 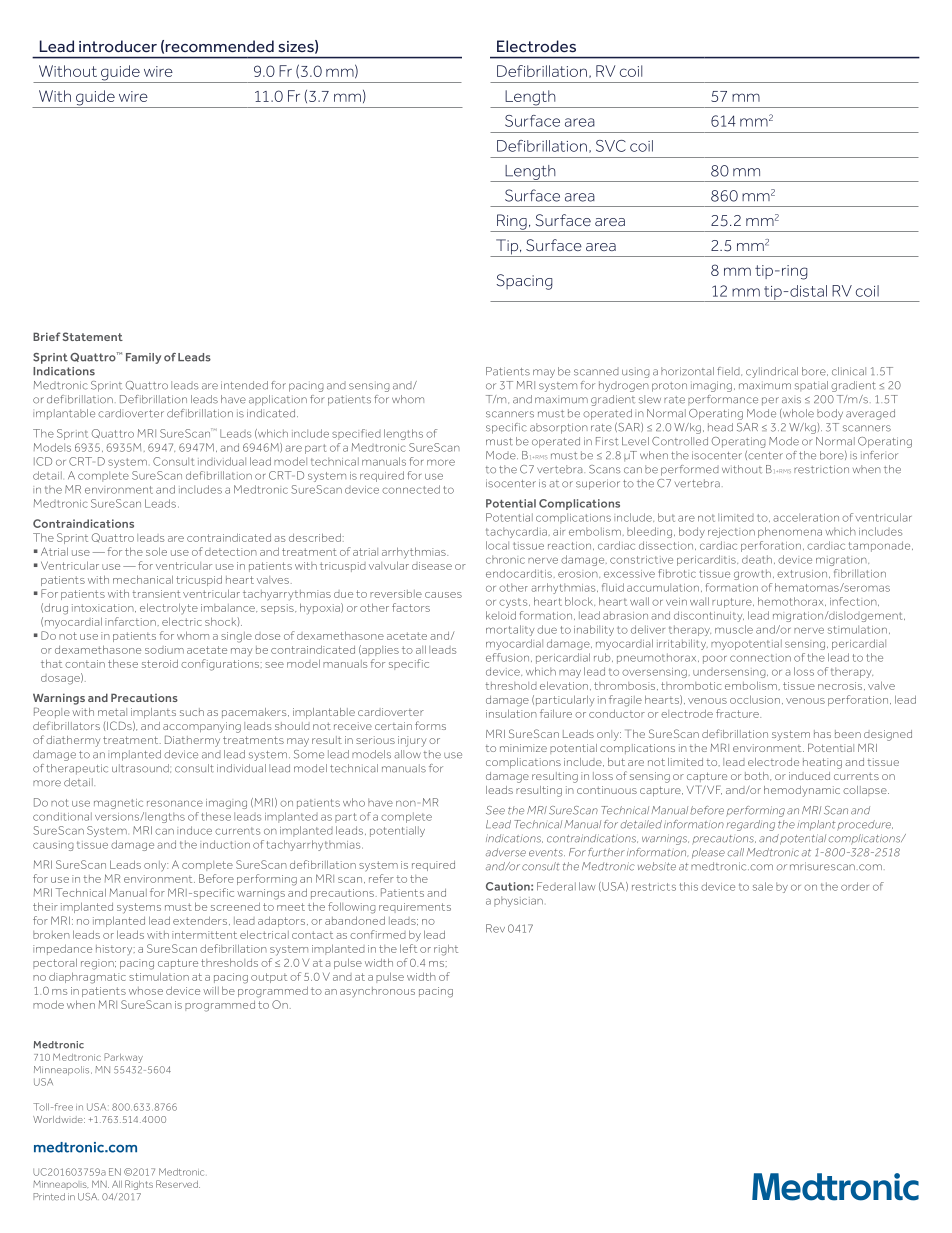 I want to click on asynchronous, so click(x=377, y=992).
